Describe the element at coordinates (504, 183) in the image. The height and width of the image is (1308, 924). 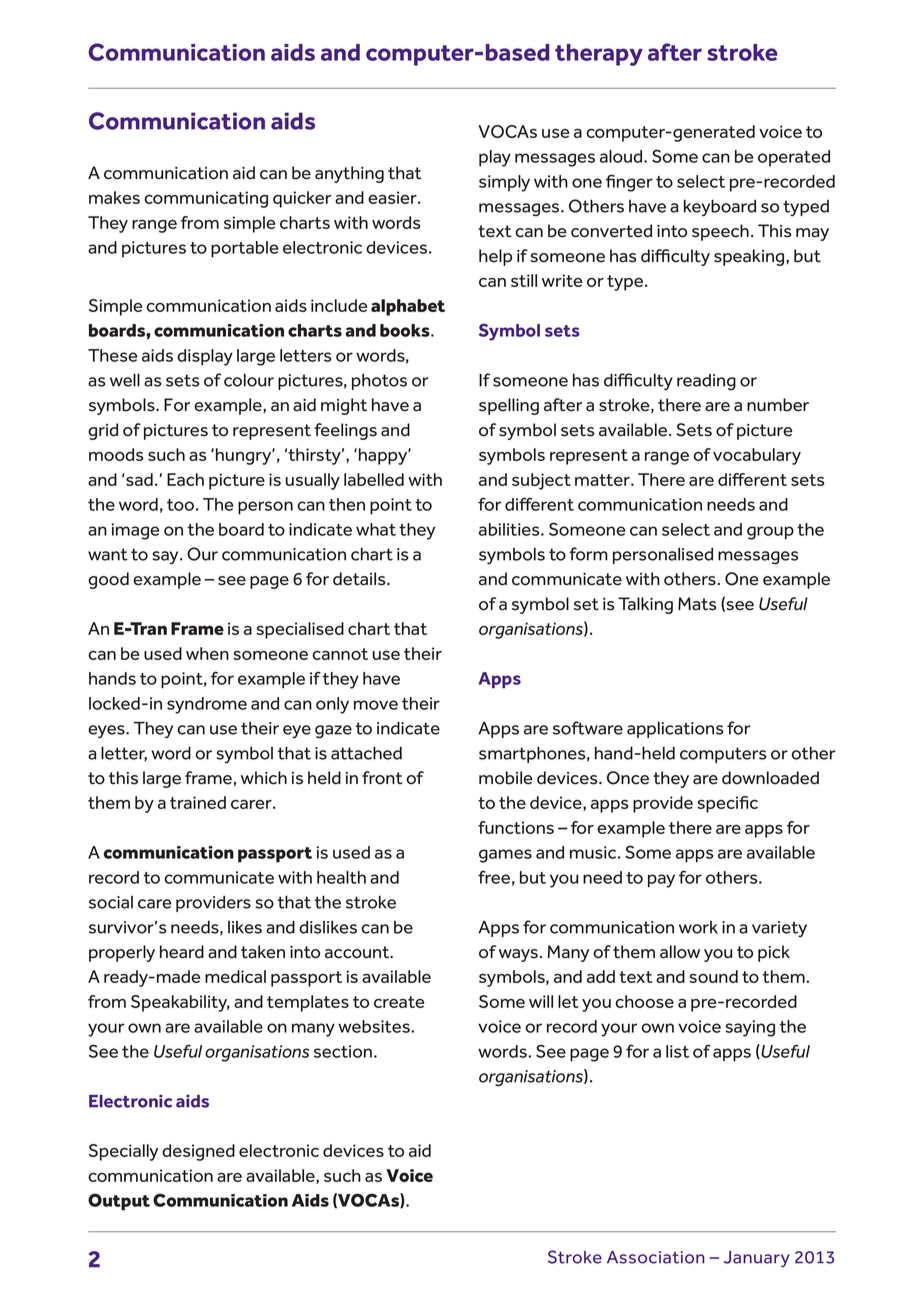
I see `simply` at that location.
